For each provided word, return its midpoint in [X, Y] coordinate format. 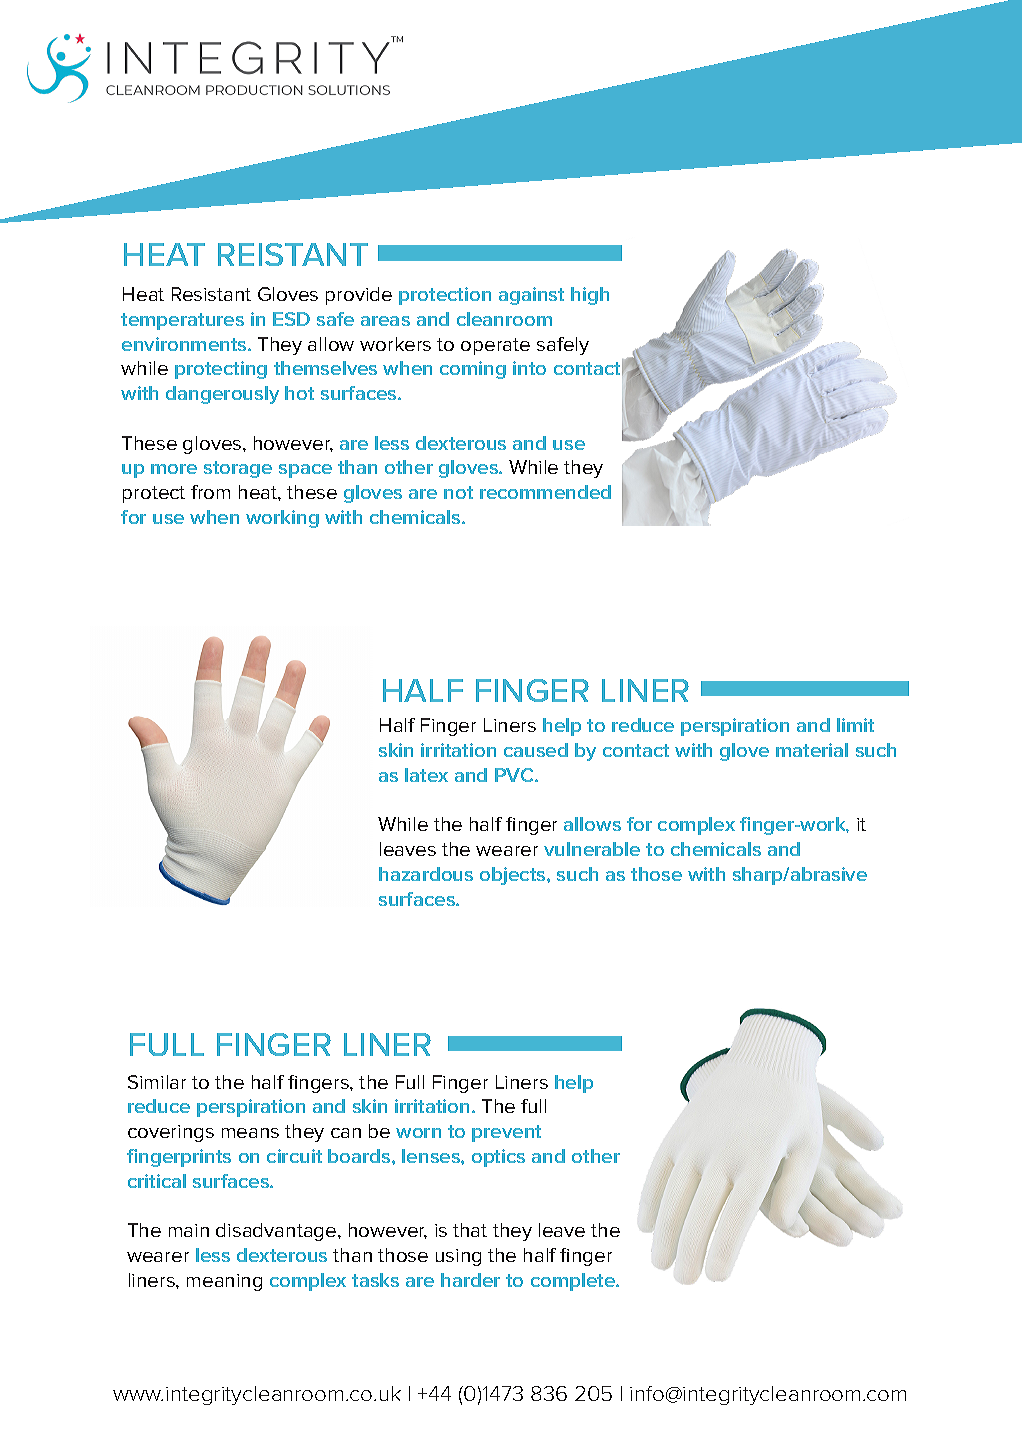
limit [855, 725]
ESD [291, 319]
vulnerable [592, 849]
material [812, 750]
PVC [515, 775]
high [590, 296]
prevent [506, 1133]
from [210, 492]
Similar [157, 1082]
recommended [545, 492]
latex [426, 775]
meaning [224, 1282]
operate [495, 346]
